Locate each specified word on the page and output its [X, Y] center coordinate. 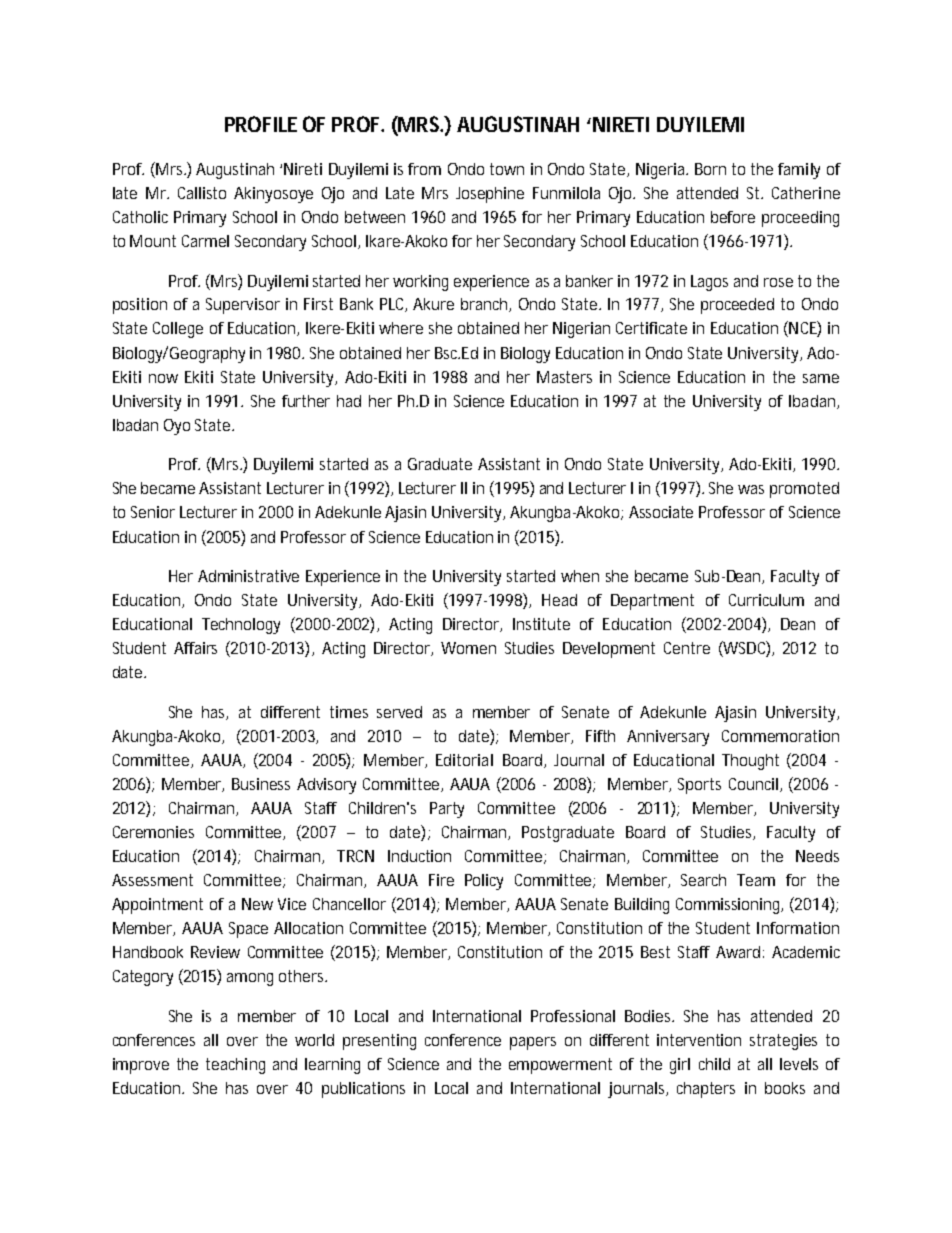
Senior [153, 512]
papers [533, 1043]
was [751, 489]
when [580, 576]
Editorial [464, 760]
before [733, 217]
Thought [750, 762]
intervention [699, 1040]
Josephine [490, 195]
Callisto [202, 193]
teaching [235, 1066]
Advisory [326, 786]
